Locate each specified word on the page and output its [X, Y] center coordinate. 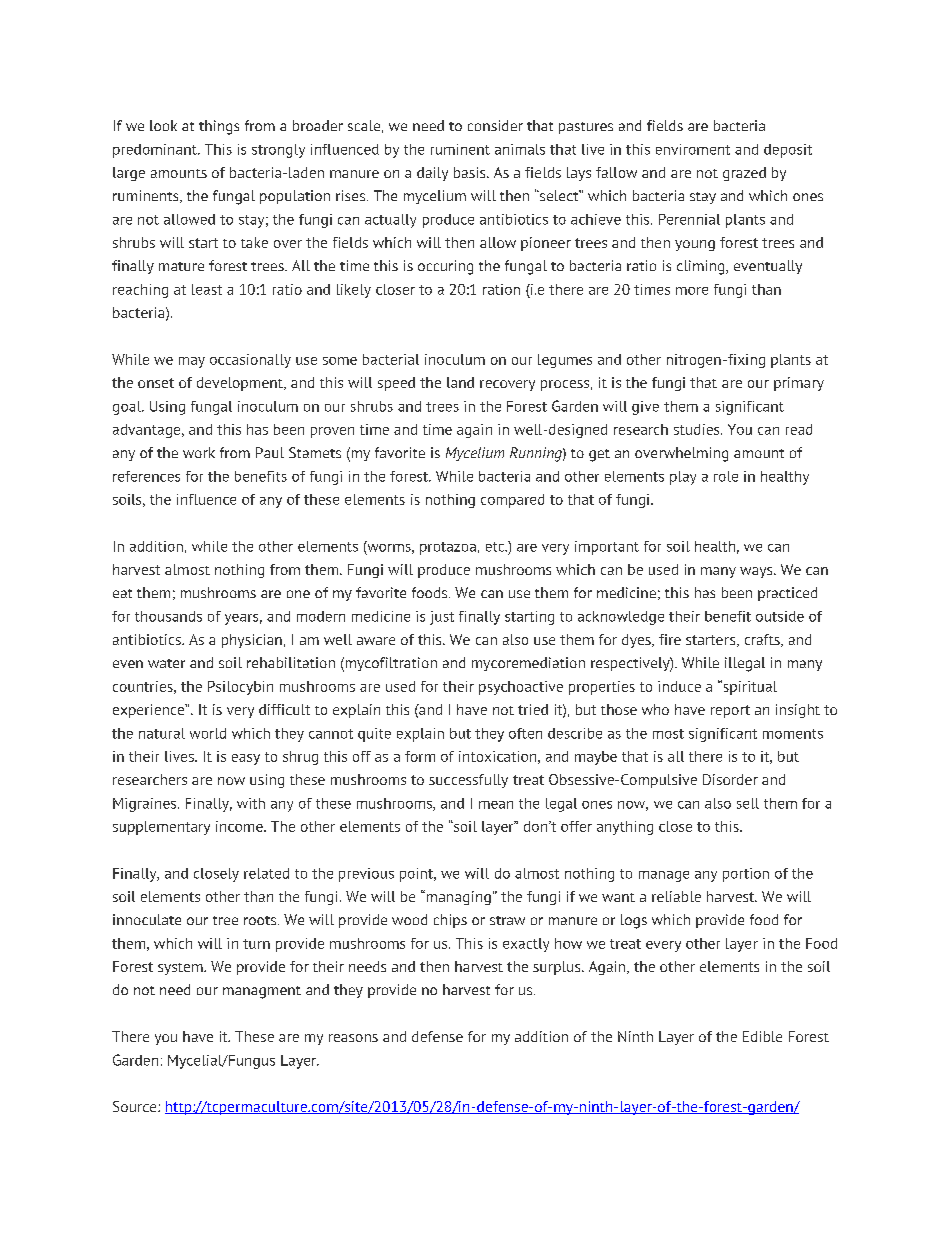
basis [471, 172]
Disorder [730, 779]
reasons [353, 1038]
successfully [468, 781]
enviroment [693, 149]
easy [246, 759]
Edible [762, 1036]
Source [136, 1106]
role [726, 476]
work [199, 452]
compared [512, 501]
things [219, 127]
